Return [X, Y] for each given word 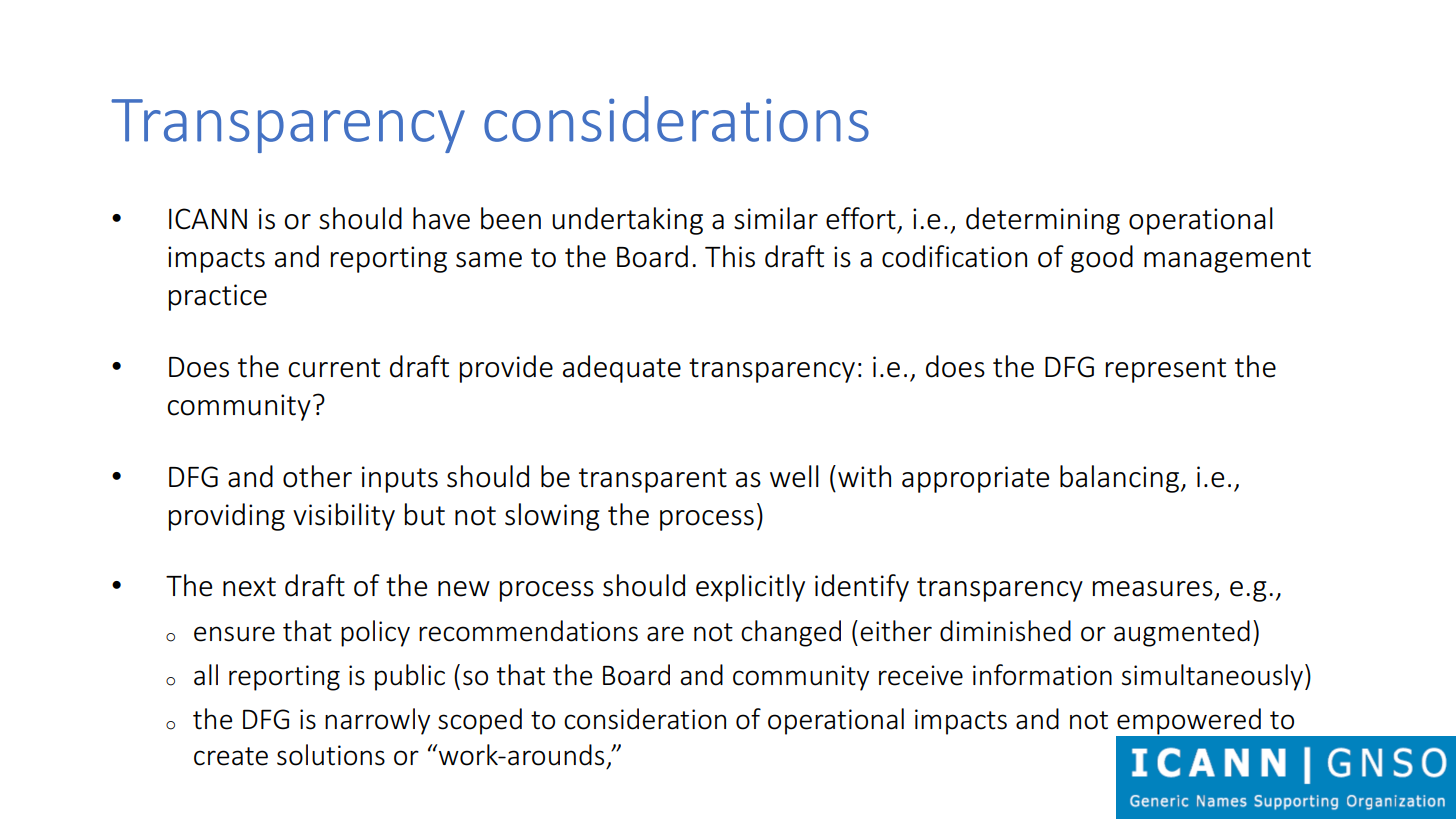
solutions [331, 755]
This [730, 256]
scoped [480, 721]
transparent [653, 480]
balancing [1119, 479]
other [317, 476]
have [441, 218]
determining [1043, 221]
